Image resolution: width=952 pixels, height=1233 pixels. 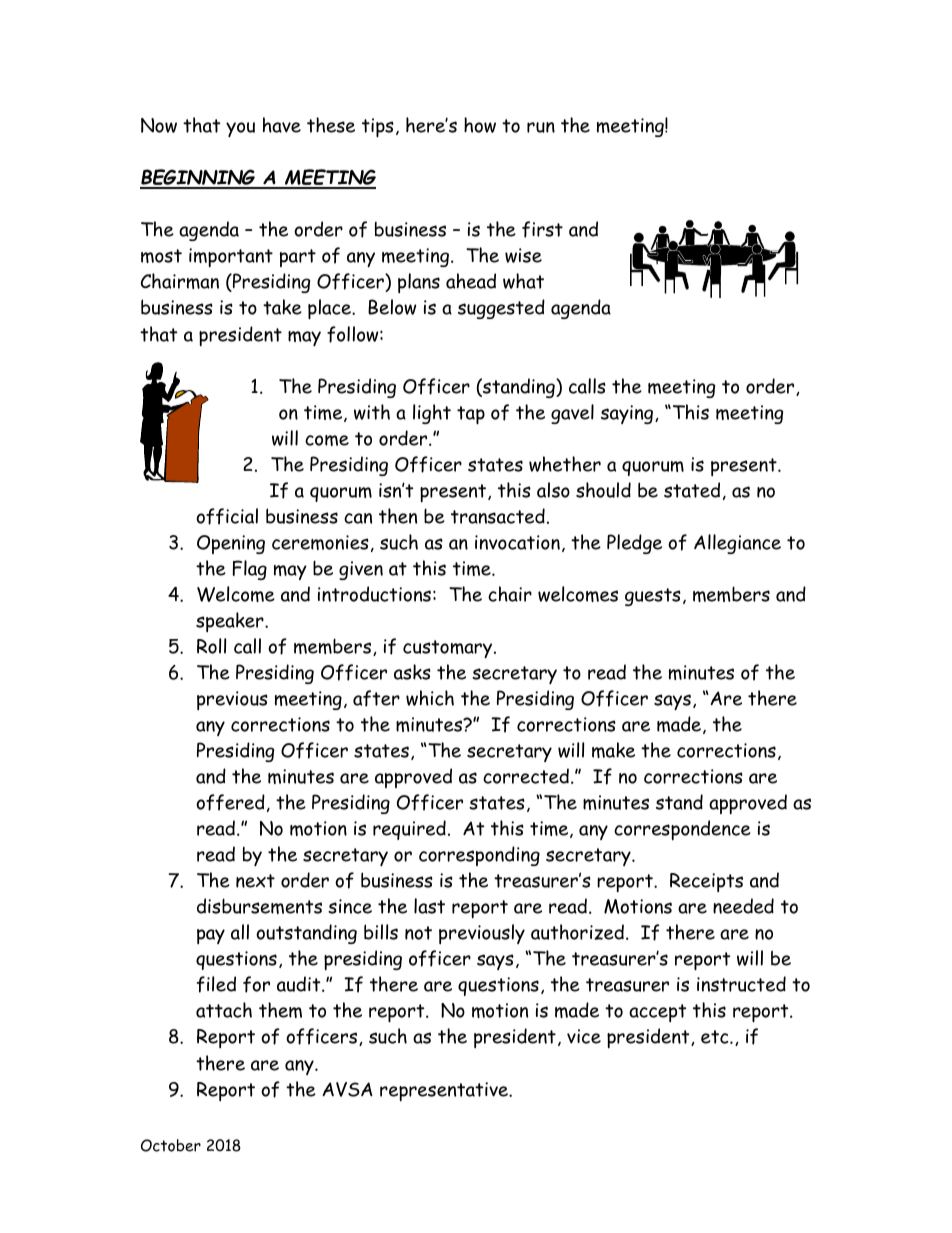 I want to click on how, so click(x=480, y=125).
